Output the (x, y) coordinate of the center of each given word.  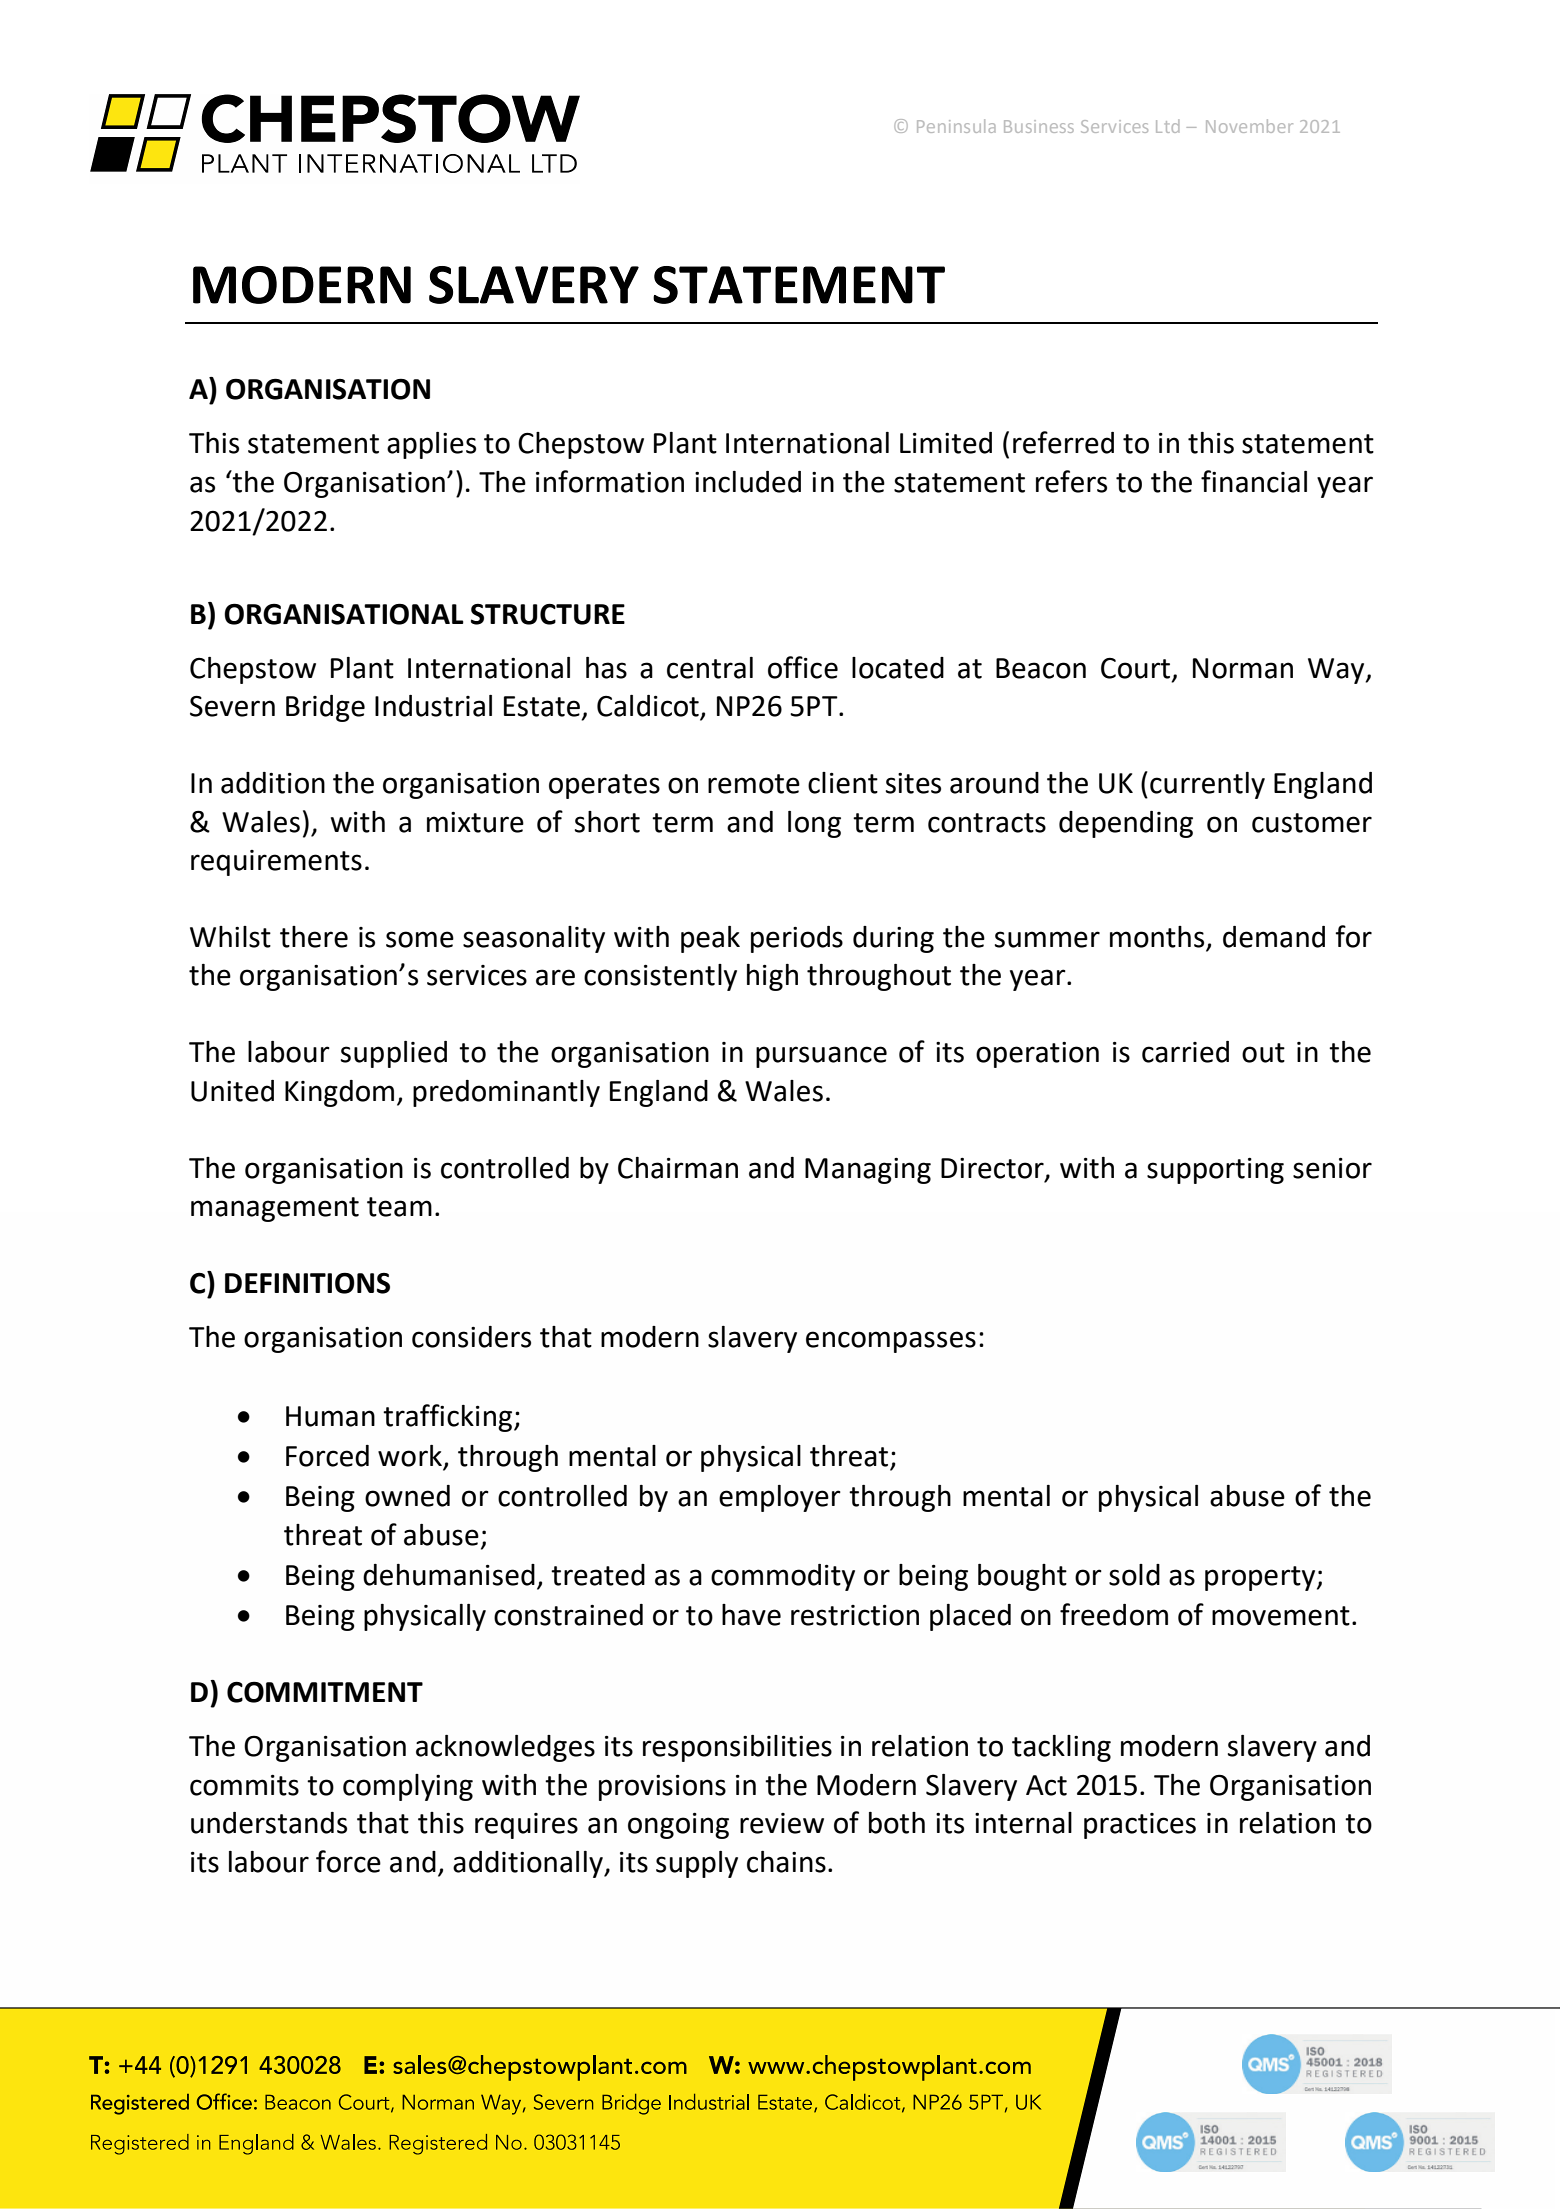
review (782, 1823)
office (803, 667)
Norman (1243, 668)
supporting (1215, 1171)
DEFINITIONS (307, 1283)
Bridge (325, 708)
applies (431, 445)
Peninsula (956, 126)
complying (408, 1787)
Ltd (1167, 126)
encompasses (891, 1342)
